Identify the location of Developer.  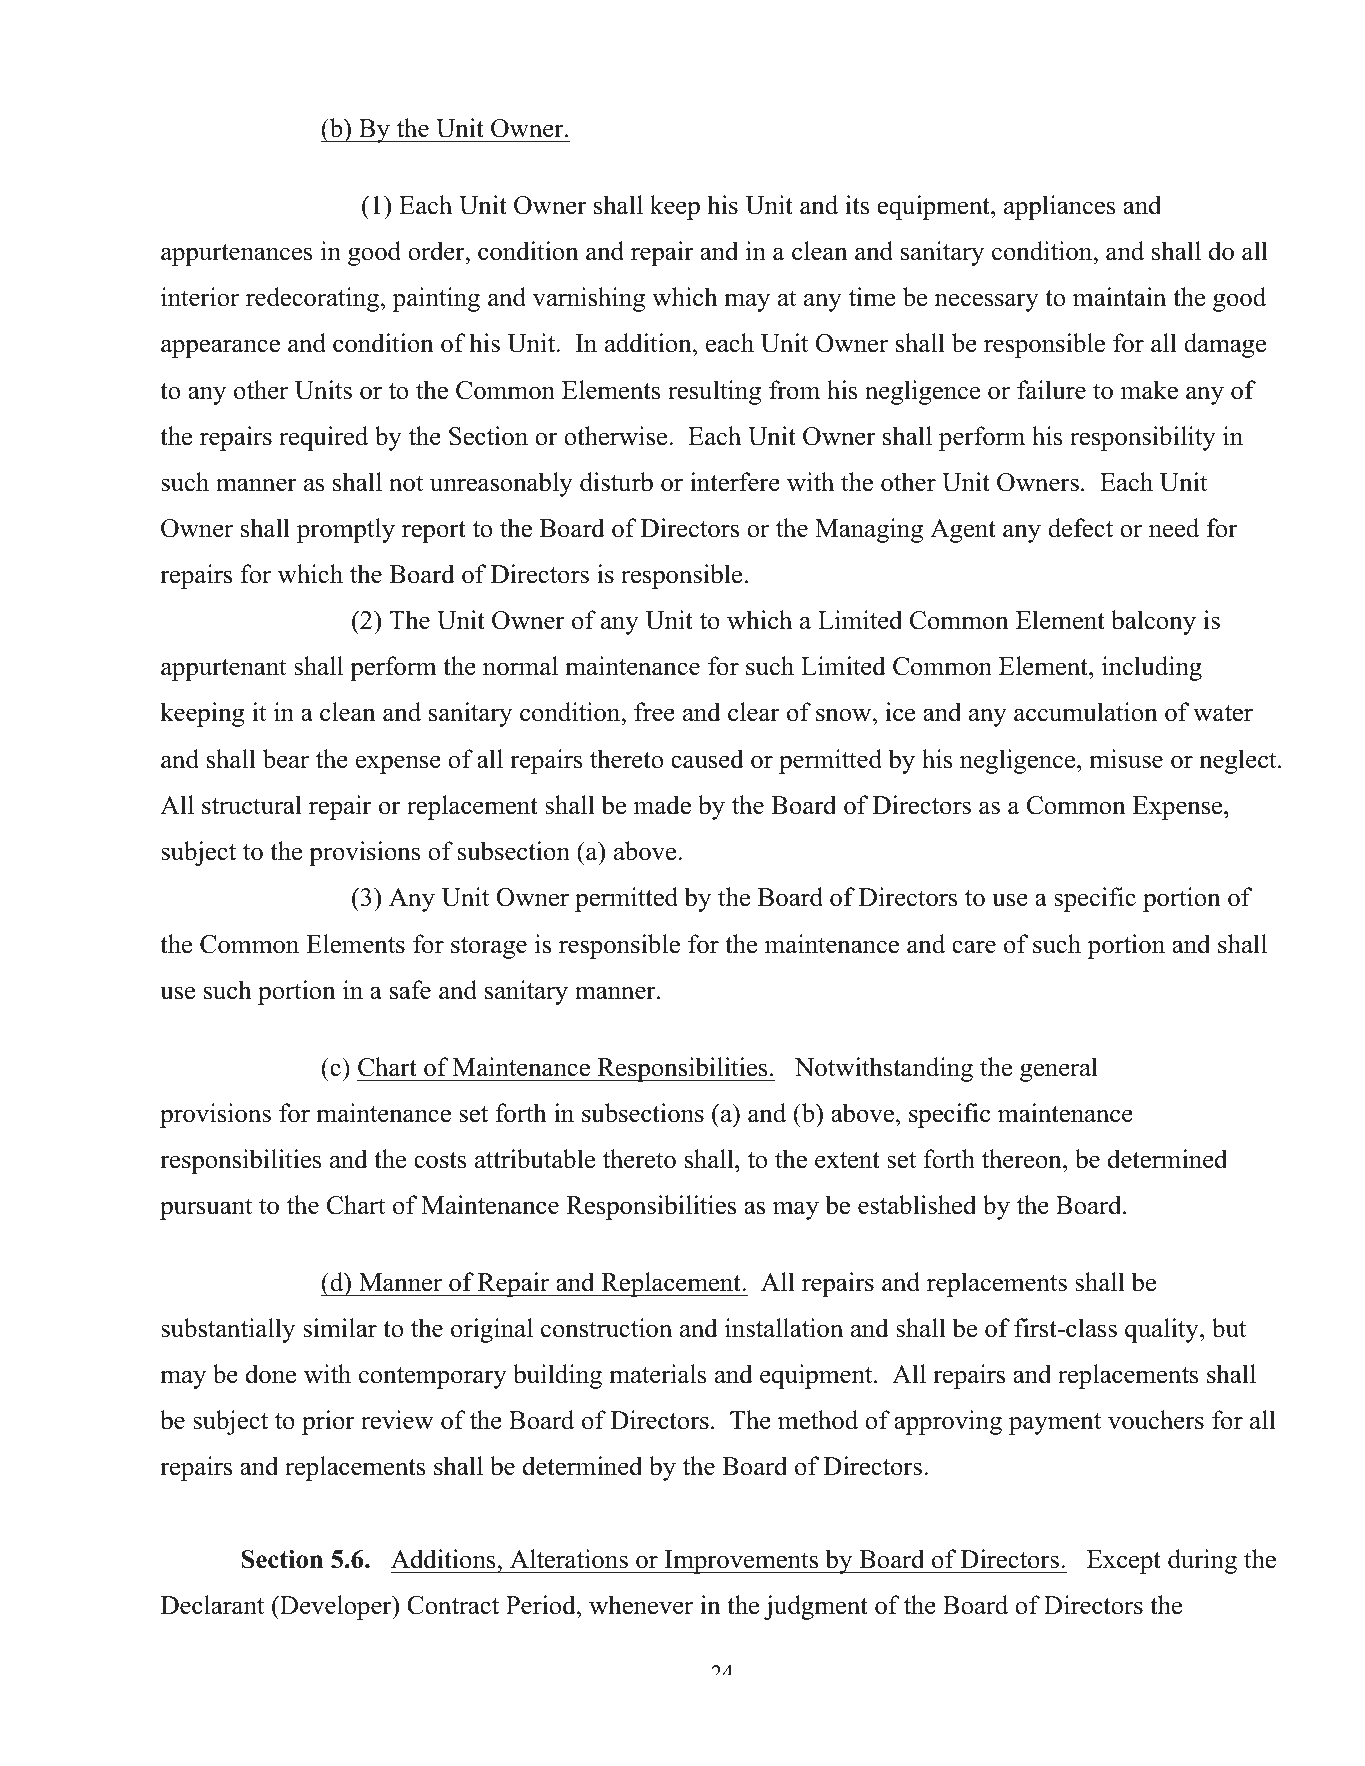
(336, 1607).
